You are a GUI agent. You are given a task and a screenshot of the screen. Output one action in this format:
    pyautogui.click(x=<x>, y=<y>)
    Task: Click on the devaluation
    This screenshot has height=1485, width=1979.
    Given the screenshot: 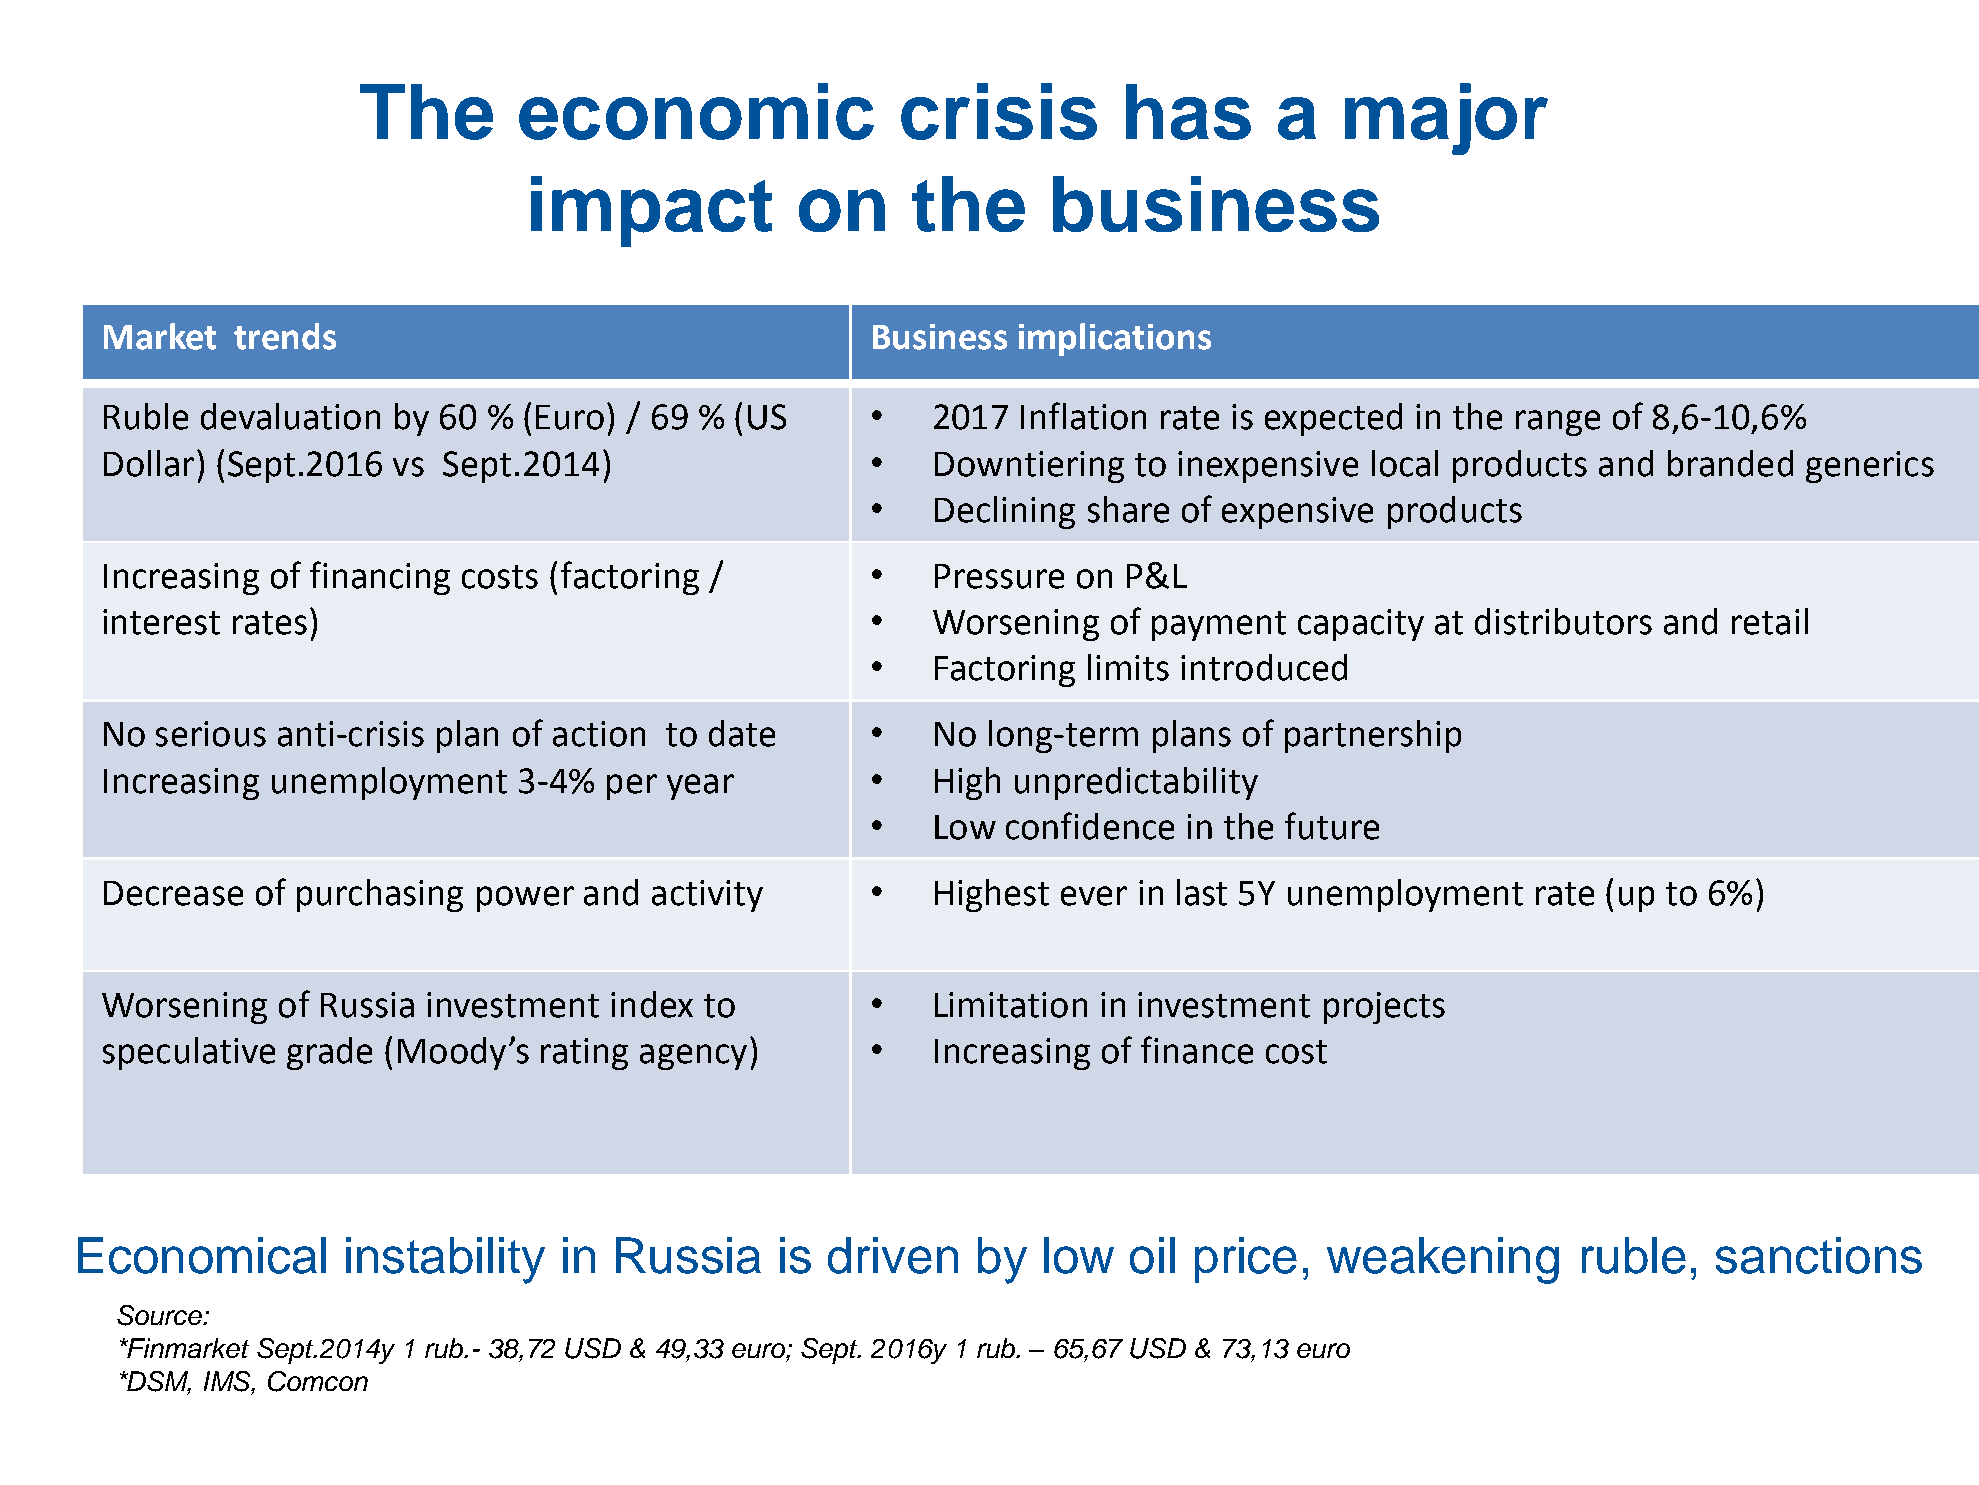 What is the action you would take?
    pyautogui.click(x=290, y=416)
